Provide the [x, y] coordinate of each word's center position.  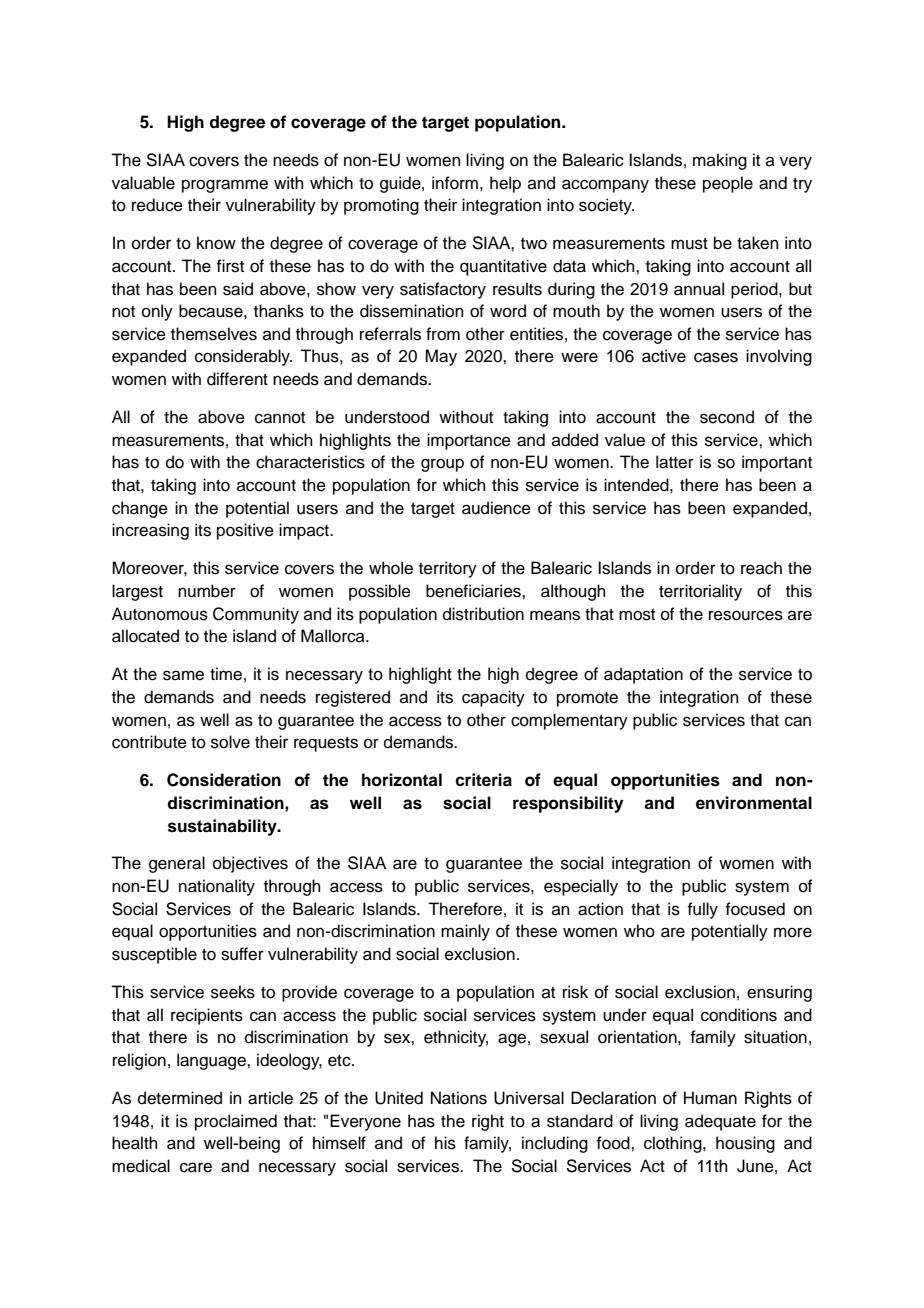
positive [245, 531]
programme [225, 186]
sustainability [223, 827]
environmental [754, 803]
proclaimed [236, 1122]
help [505, 184]
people [728, 184]
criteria [483, 780]
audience [496, 508]
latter [675, 462]
